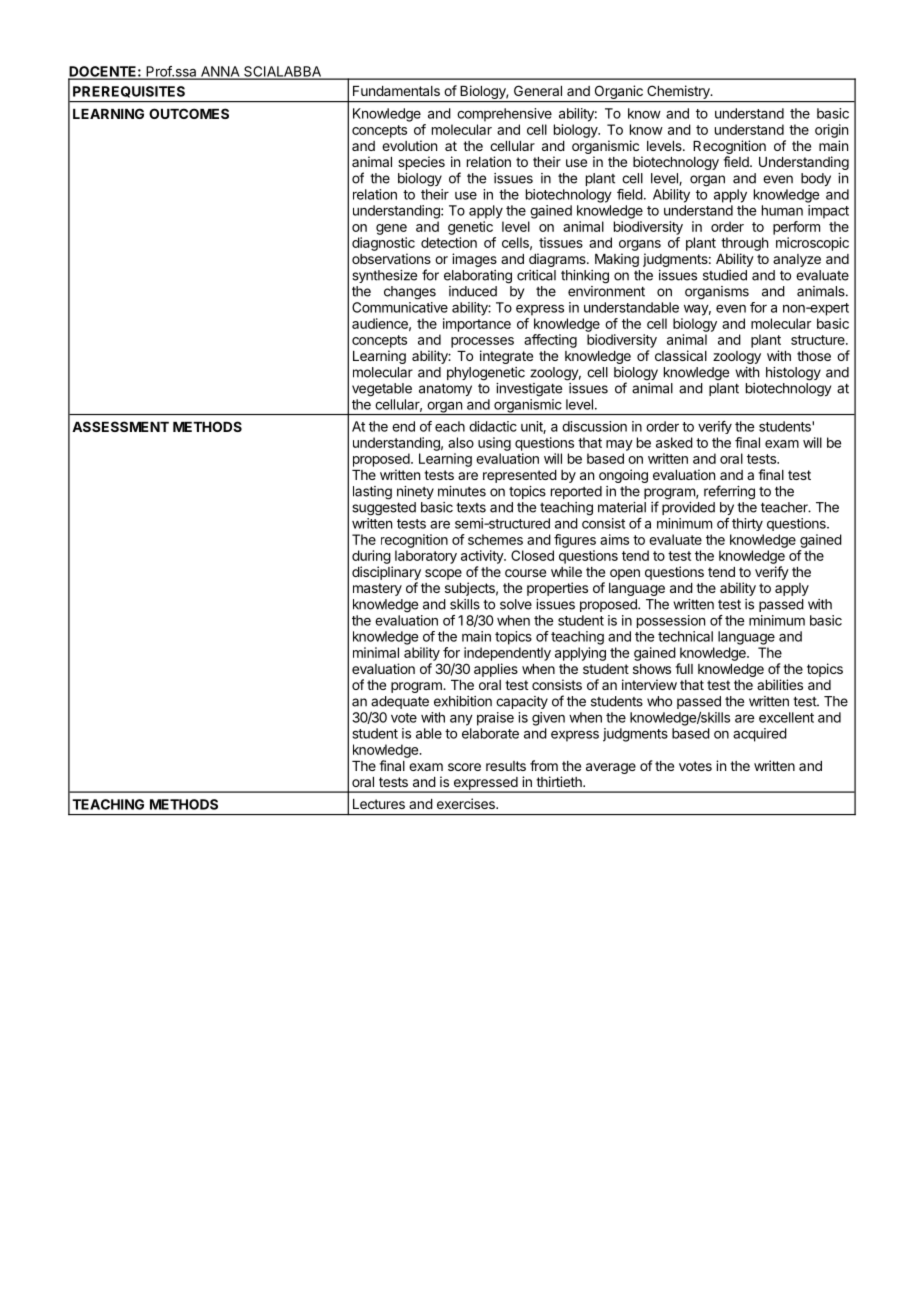 Image resolution: width=924 pixels, height=1308 pixels. Describe the element at coordinates (189, 113) in the image. I see `OUTCOMES` at that location.
